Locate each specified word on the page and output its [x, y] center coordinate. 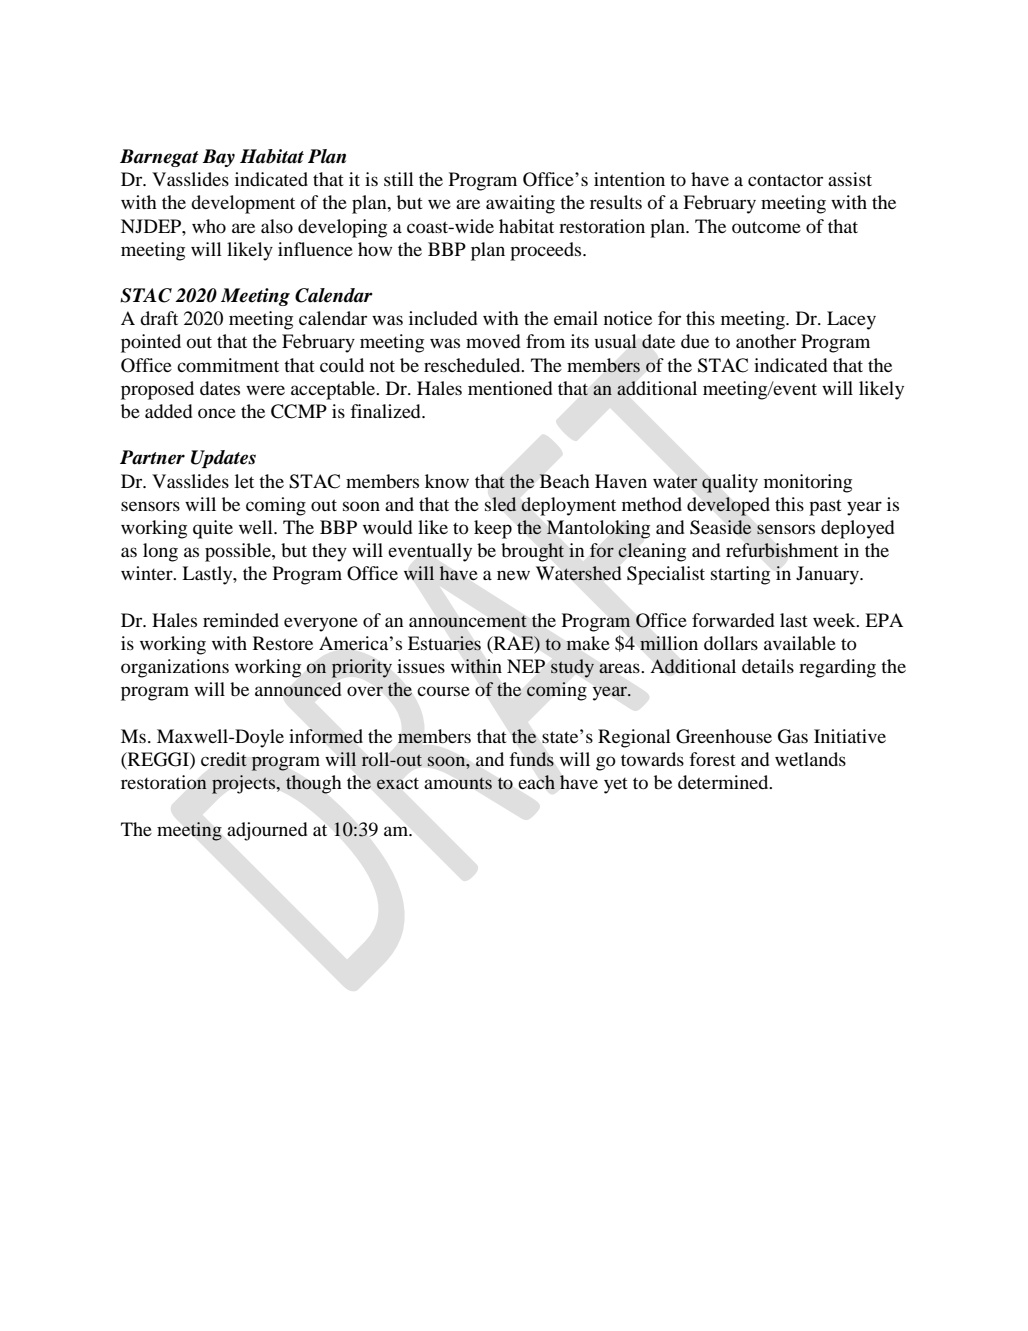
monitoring [808, 483]
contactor [785, 180]
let [244, 481]
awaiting [520, 204]
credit [224, 759]
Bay [218, 158]
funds [532, 759]
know [447, 481]
